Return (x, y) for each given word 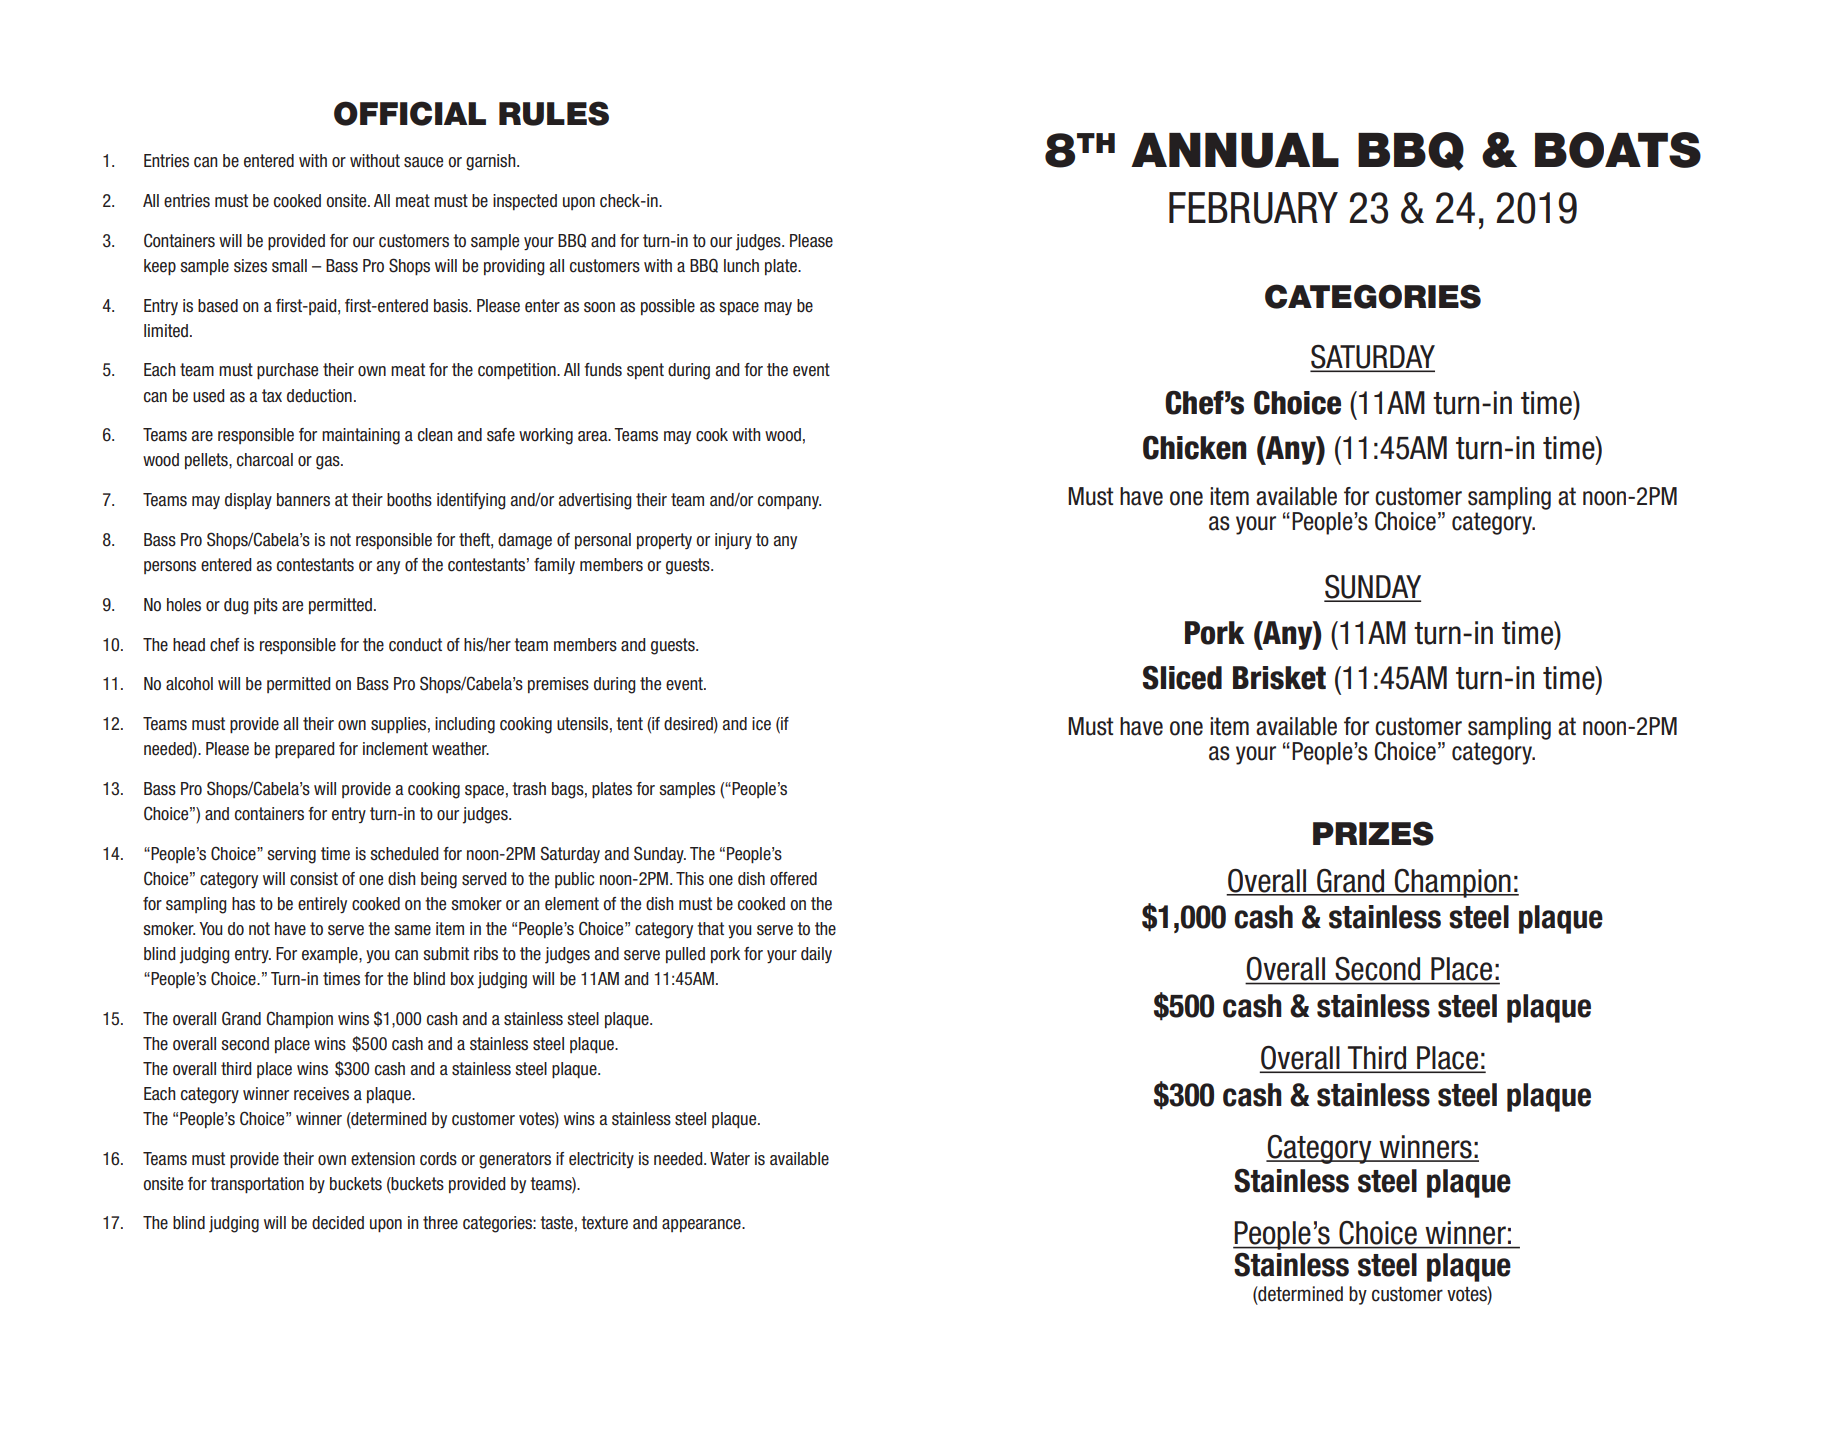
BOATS (1618, 150)
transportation (257, 1185)
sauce (423, 162)
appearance (702, 1225)
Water (730, 1159)
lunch (741, 266)
